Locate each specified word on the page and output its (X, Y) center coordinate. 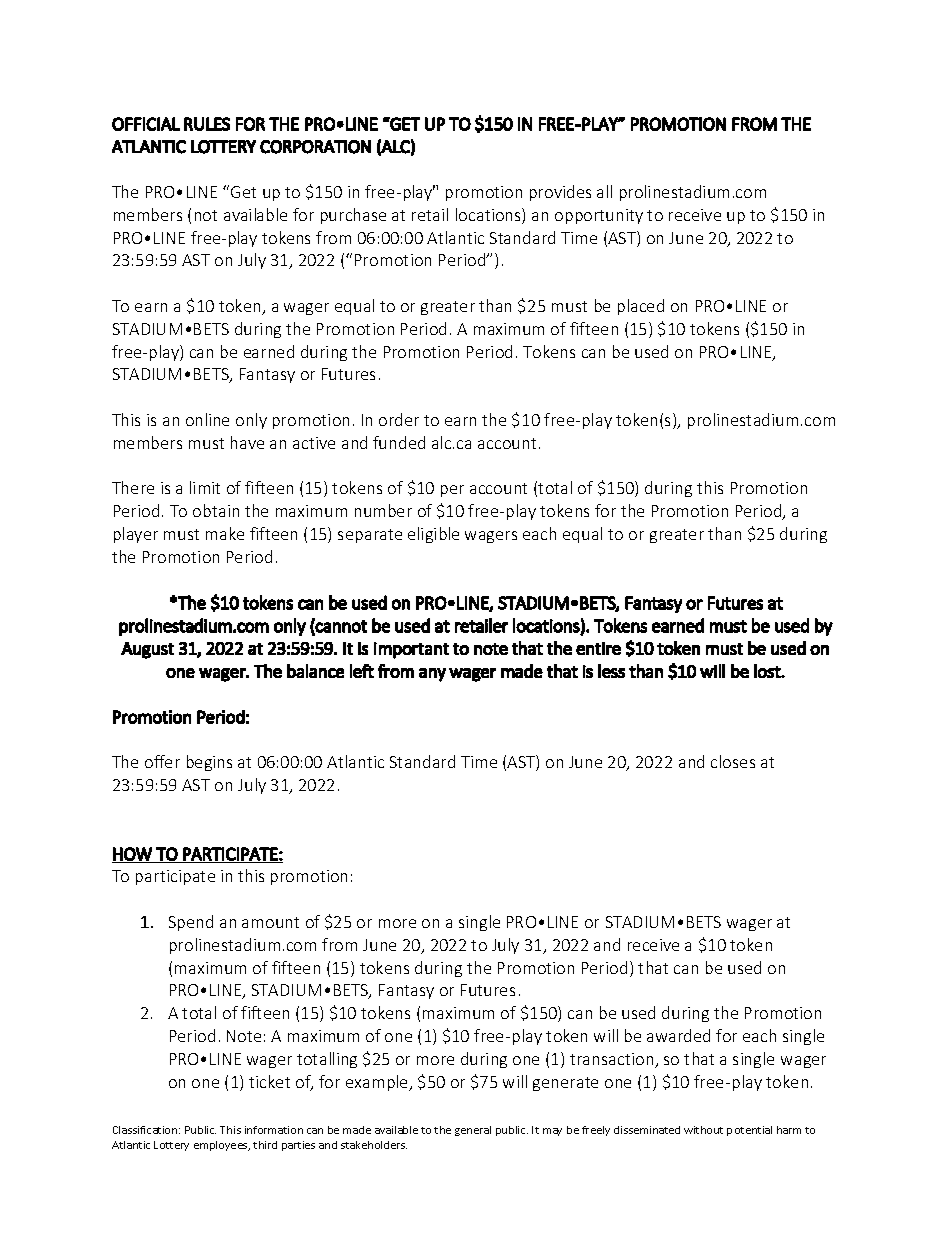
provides (560, 193)
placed (641, 307)
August (147, 650)
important (411, 650)
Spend (191, 923)
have (247, 442)
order (399, 419)
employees (222, 1146)
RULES (207, 124)
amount (270, 922)
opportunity (599, 216)
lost (768, 671)
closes (733, 761)
